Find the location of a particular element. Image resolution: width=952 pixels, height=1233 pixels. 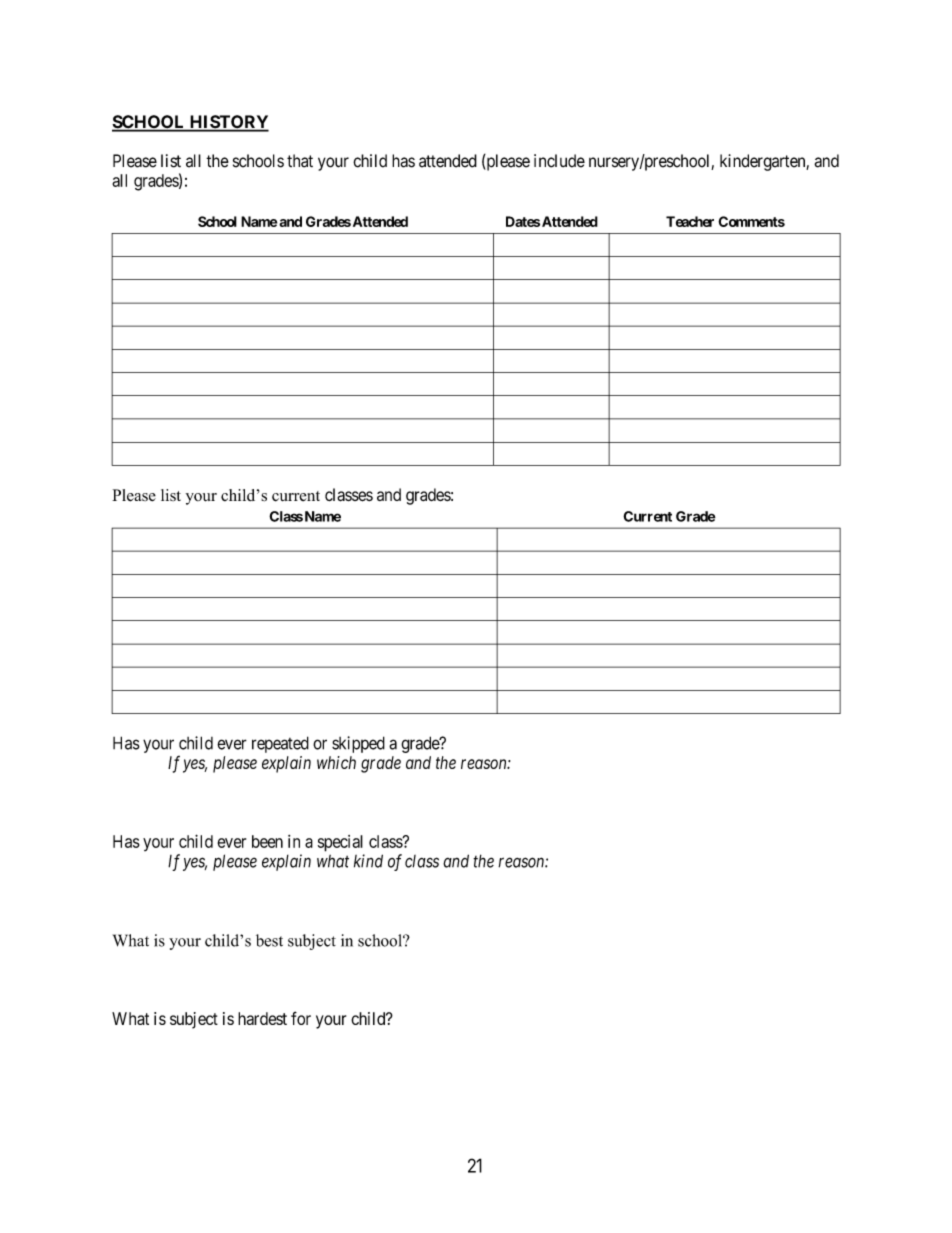

for is located at coordinates (301, 1018).
